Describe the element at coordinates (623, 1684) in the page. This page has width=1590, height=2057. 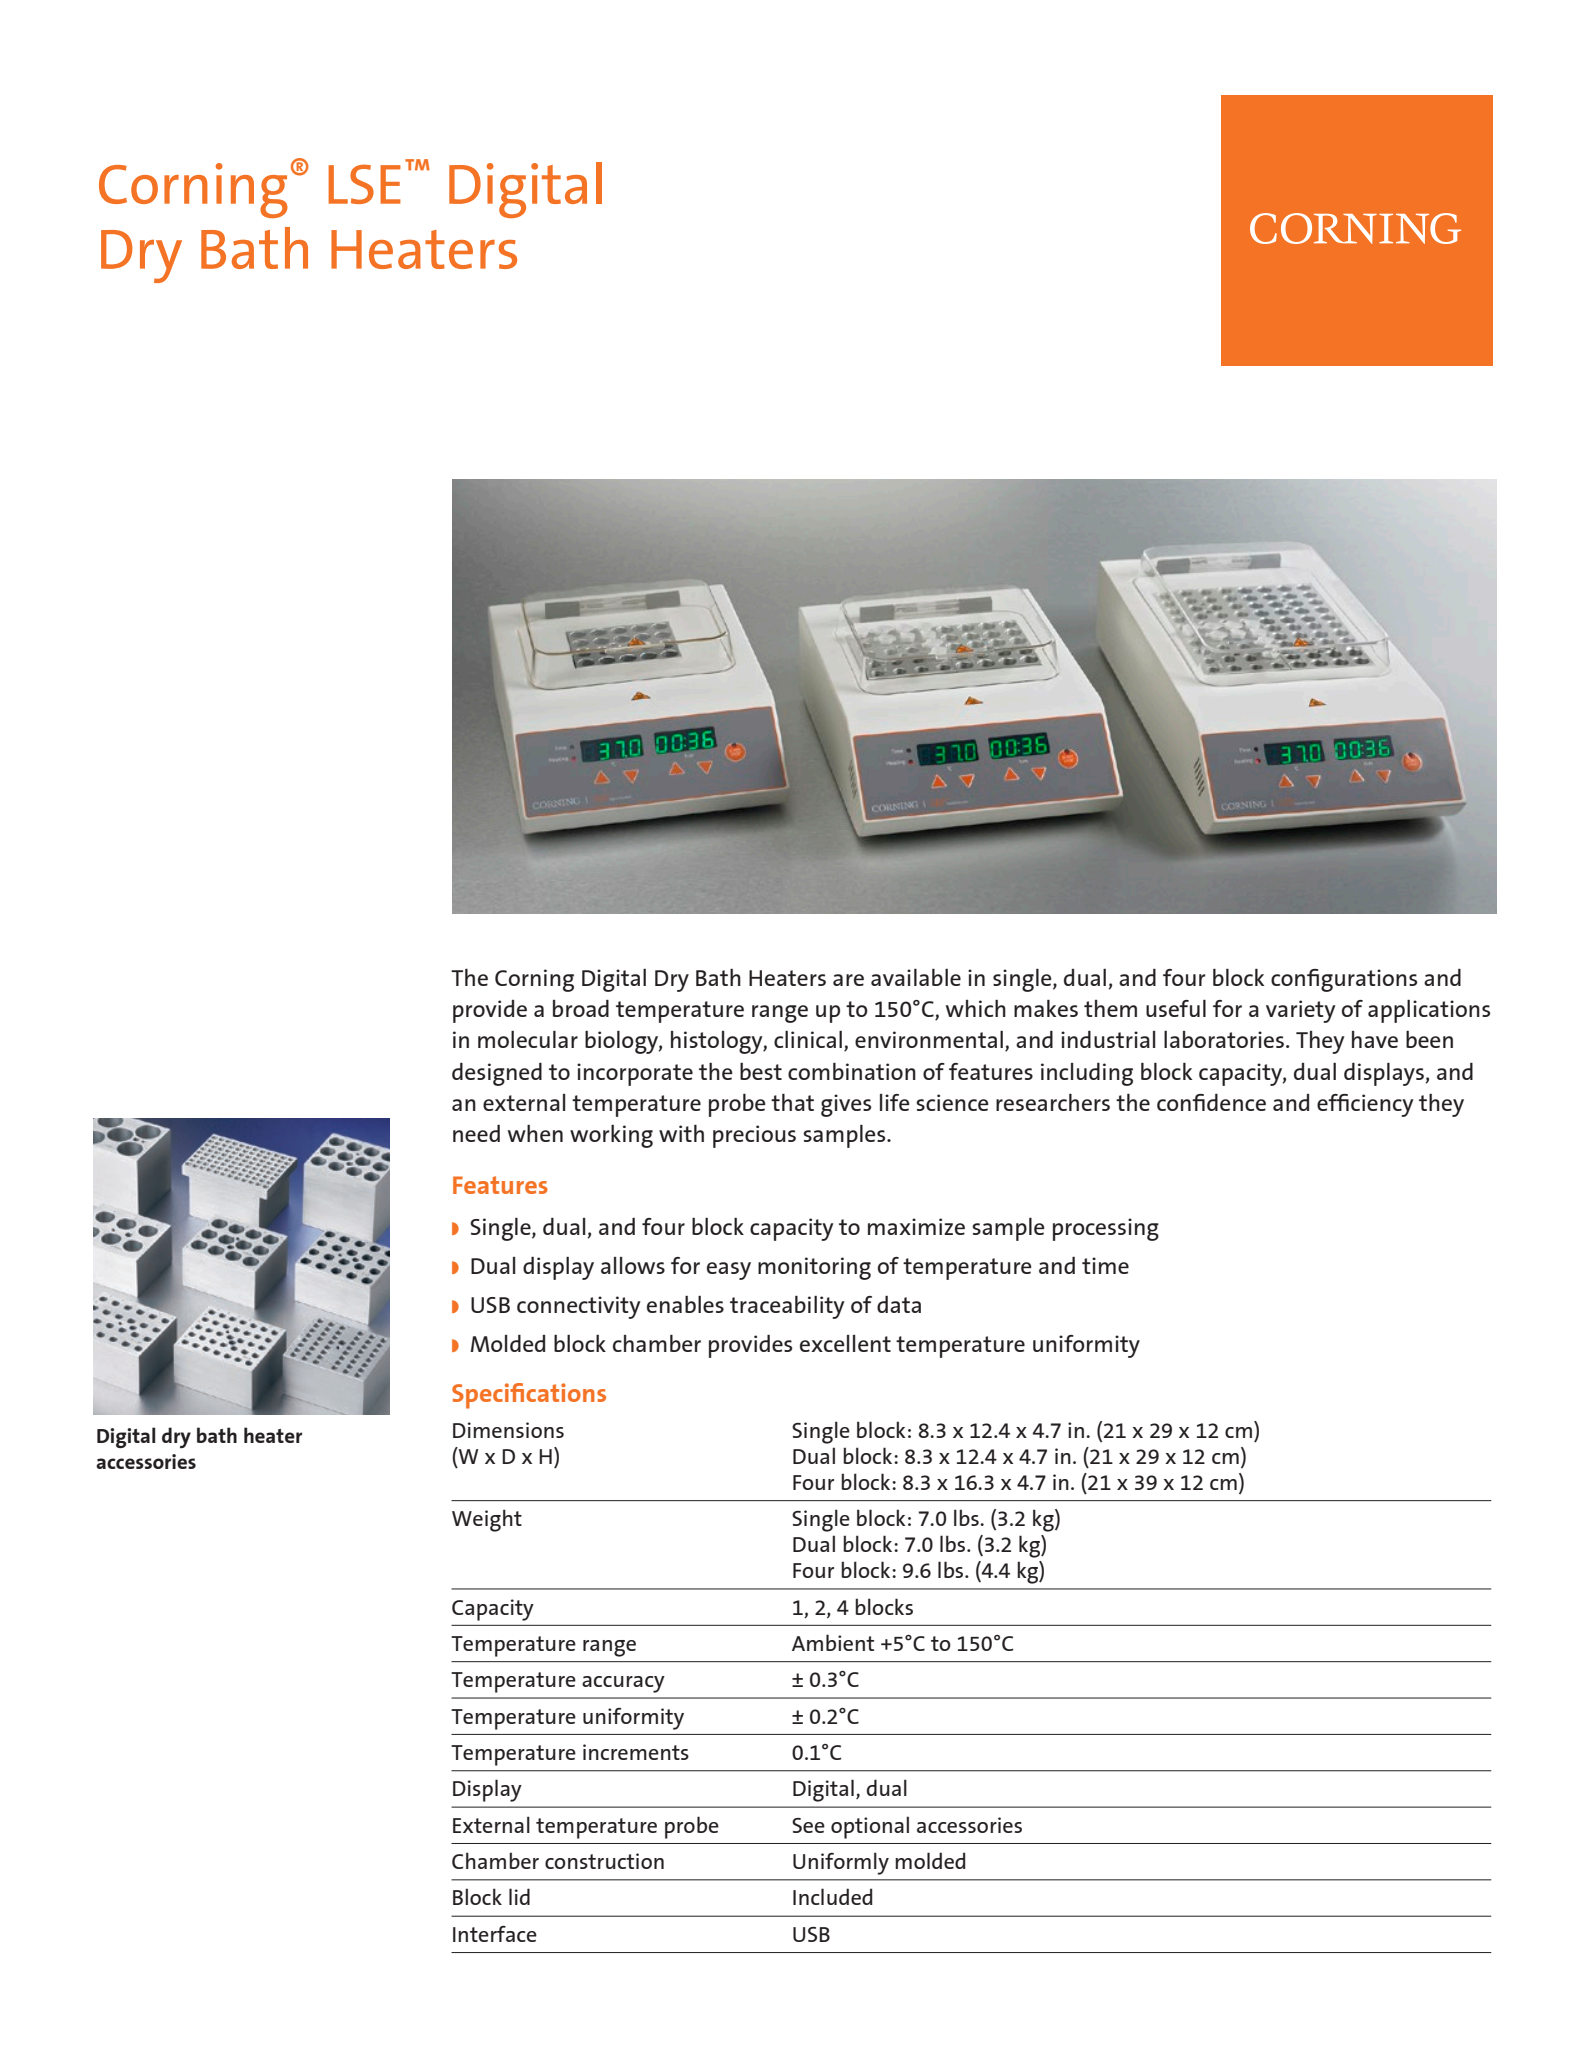
I see `accuracy` at that location.
